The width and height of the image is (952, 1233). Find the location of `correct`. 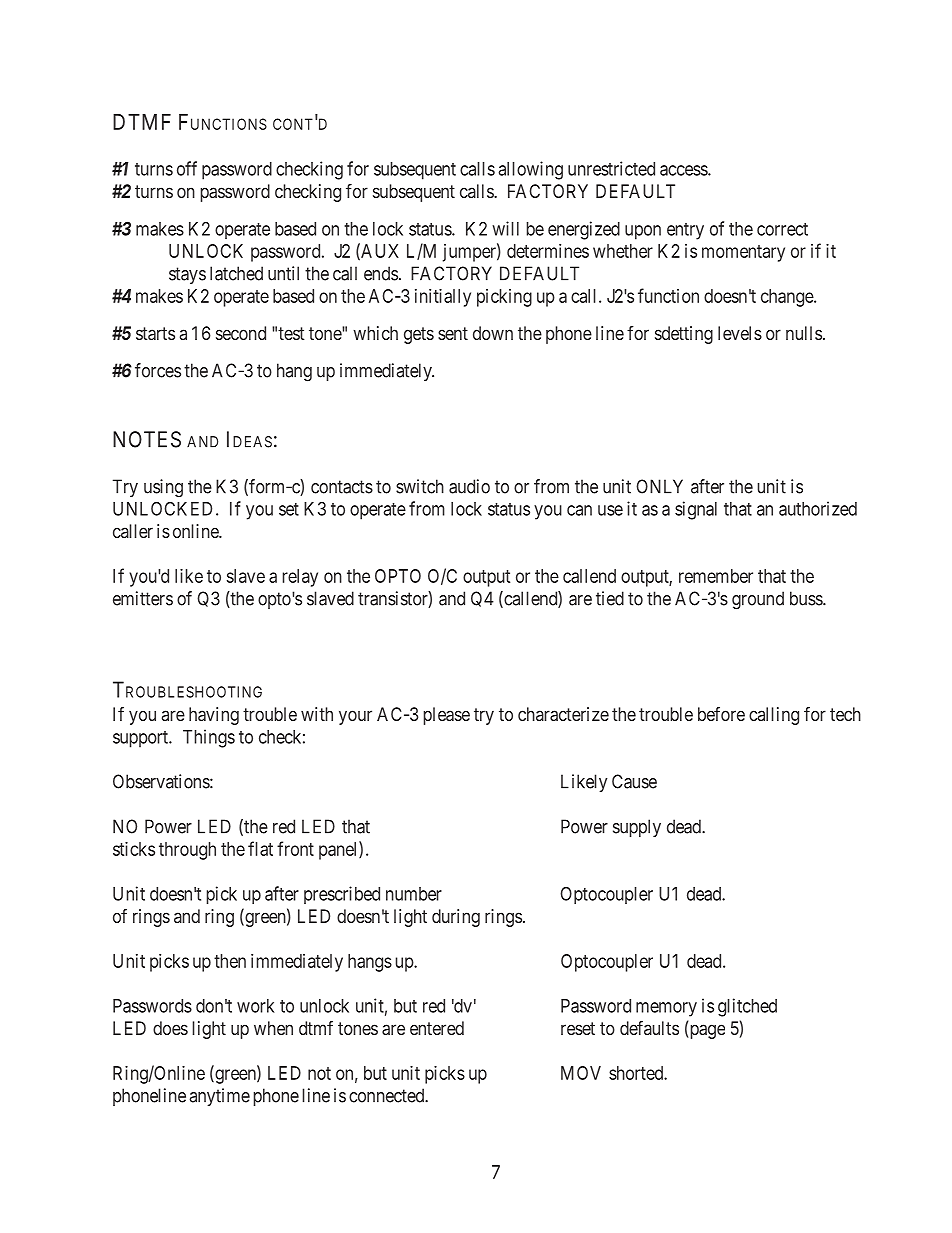

correct is located at coordinates (782, 229).
